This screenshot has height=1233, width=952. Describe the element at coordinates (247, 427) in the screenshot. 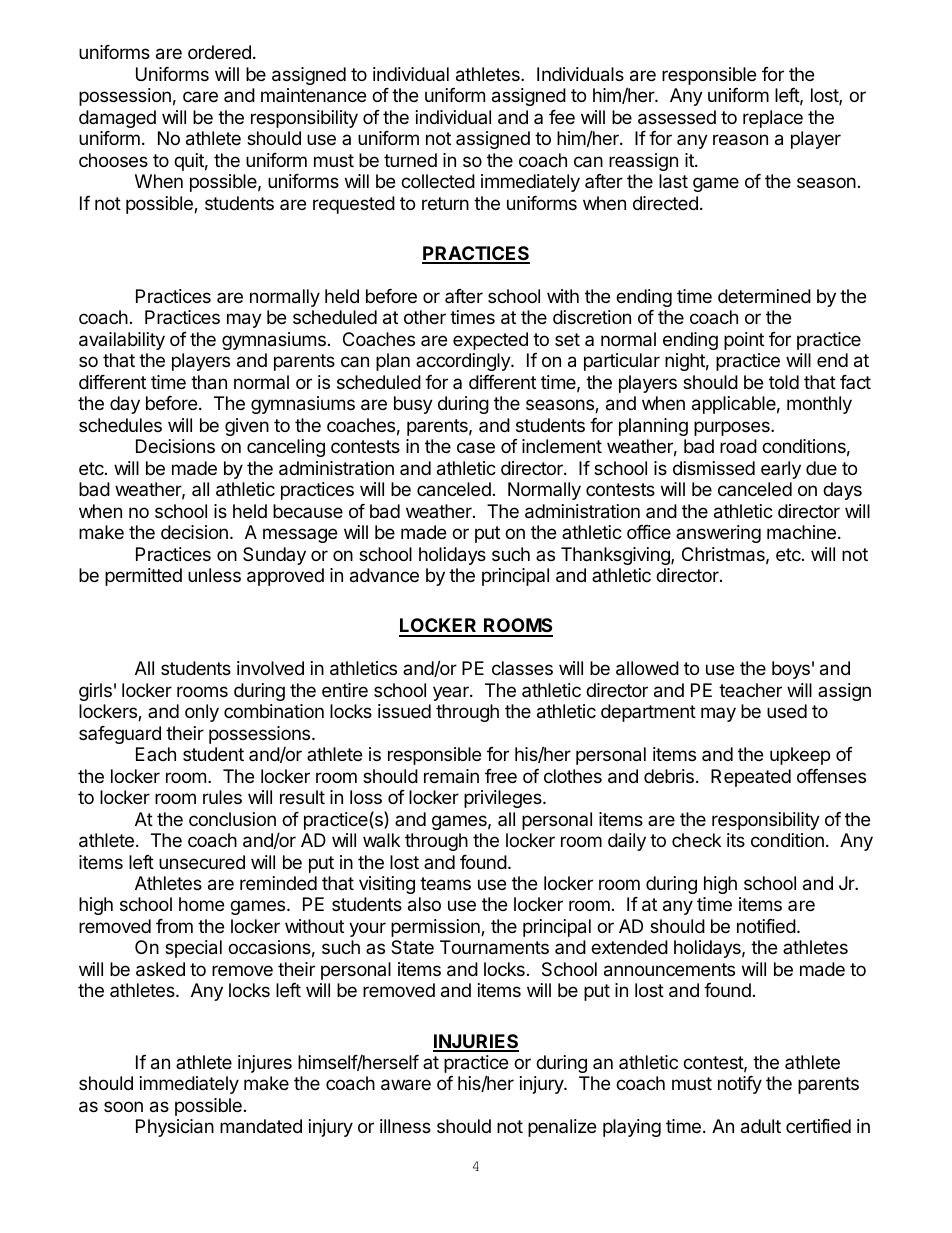

I see `given` at that location.
